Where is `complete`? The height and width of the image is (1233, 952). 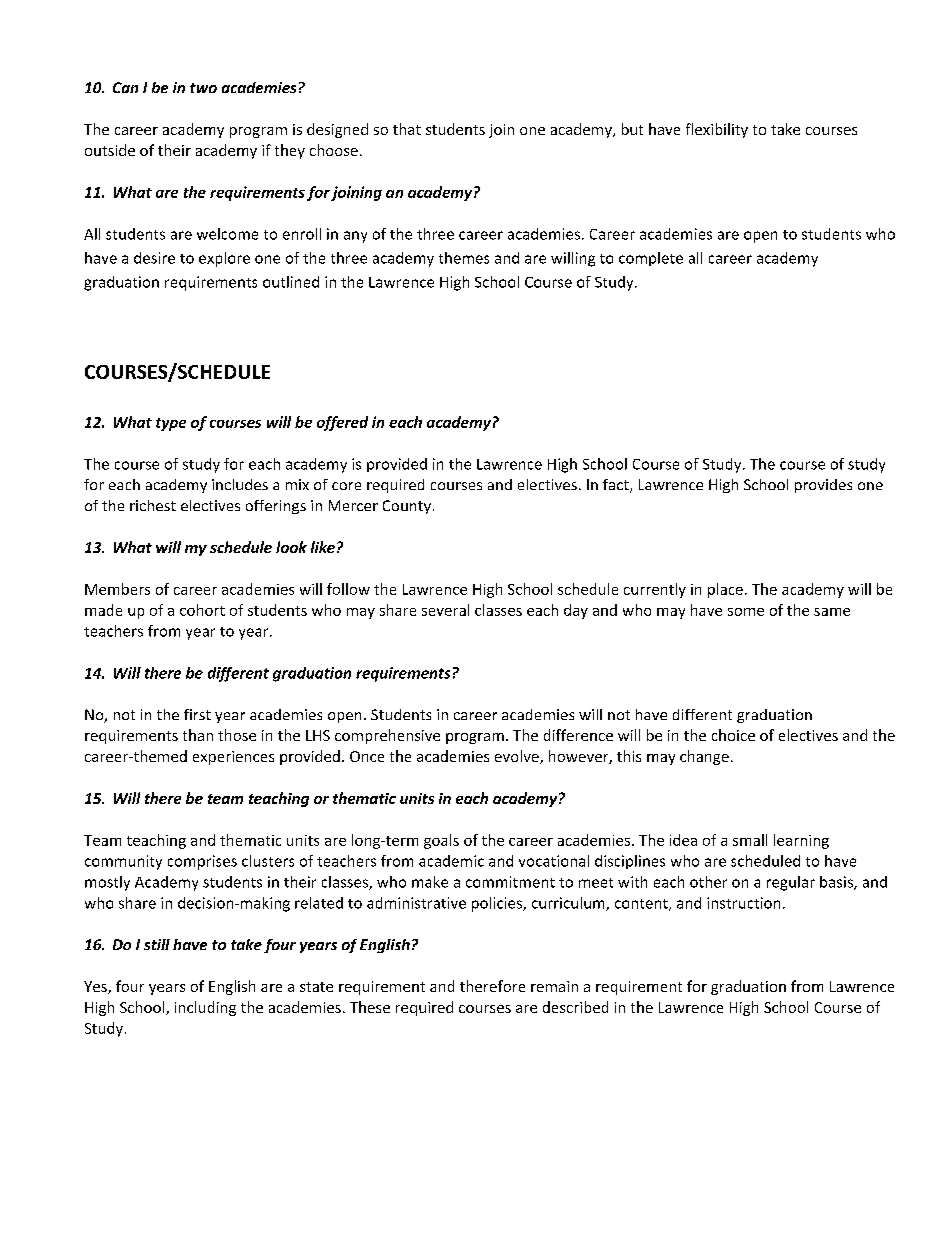 complete is located at coordinates (651, 259).
